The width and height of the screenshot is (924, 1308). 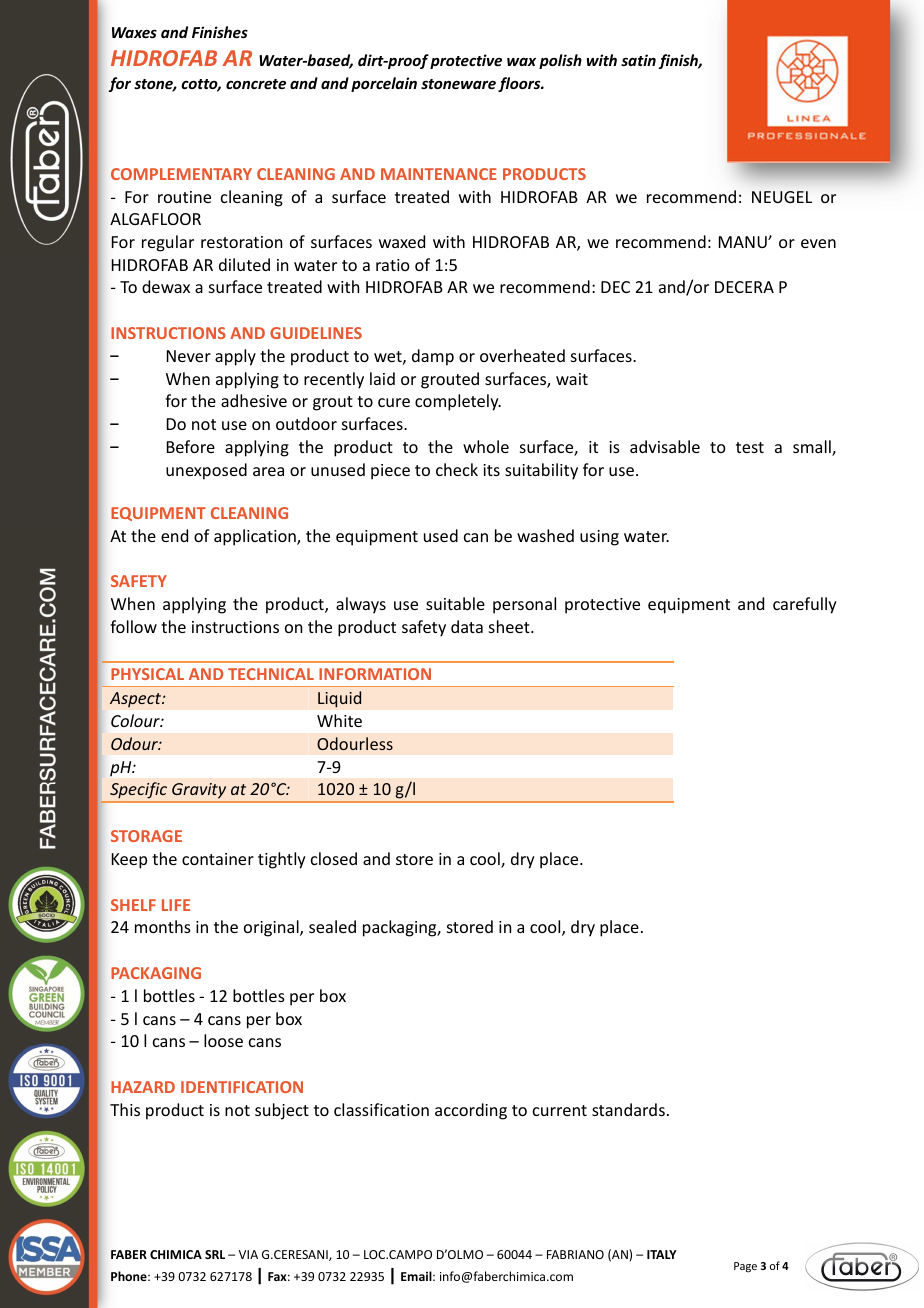 I want to click on floors, so click(x=520, y=84).
